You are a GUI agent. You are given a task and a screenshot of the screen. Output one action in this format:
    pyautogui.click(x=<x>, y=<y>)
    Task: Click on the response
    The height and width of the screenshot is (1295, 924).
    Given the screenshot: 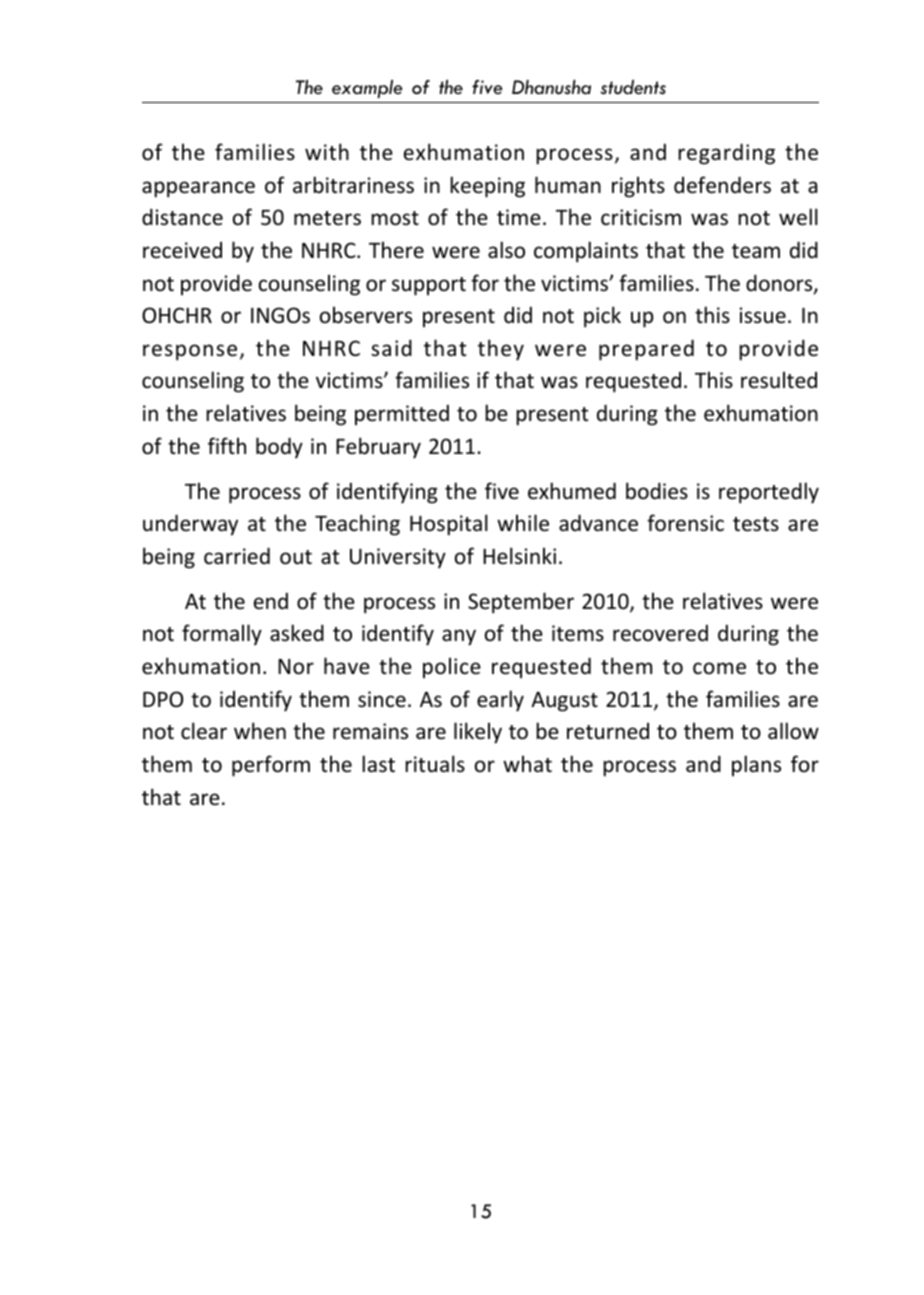 What is the action you would take?
    pyautogui.click(x=190, y=352)
